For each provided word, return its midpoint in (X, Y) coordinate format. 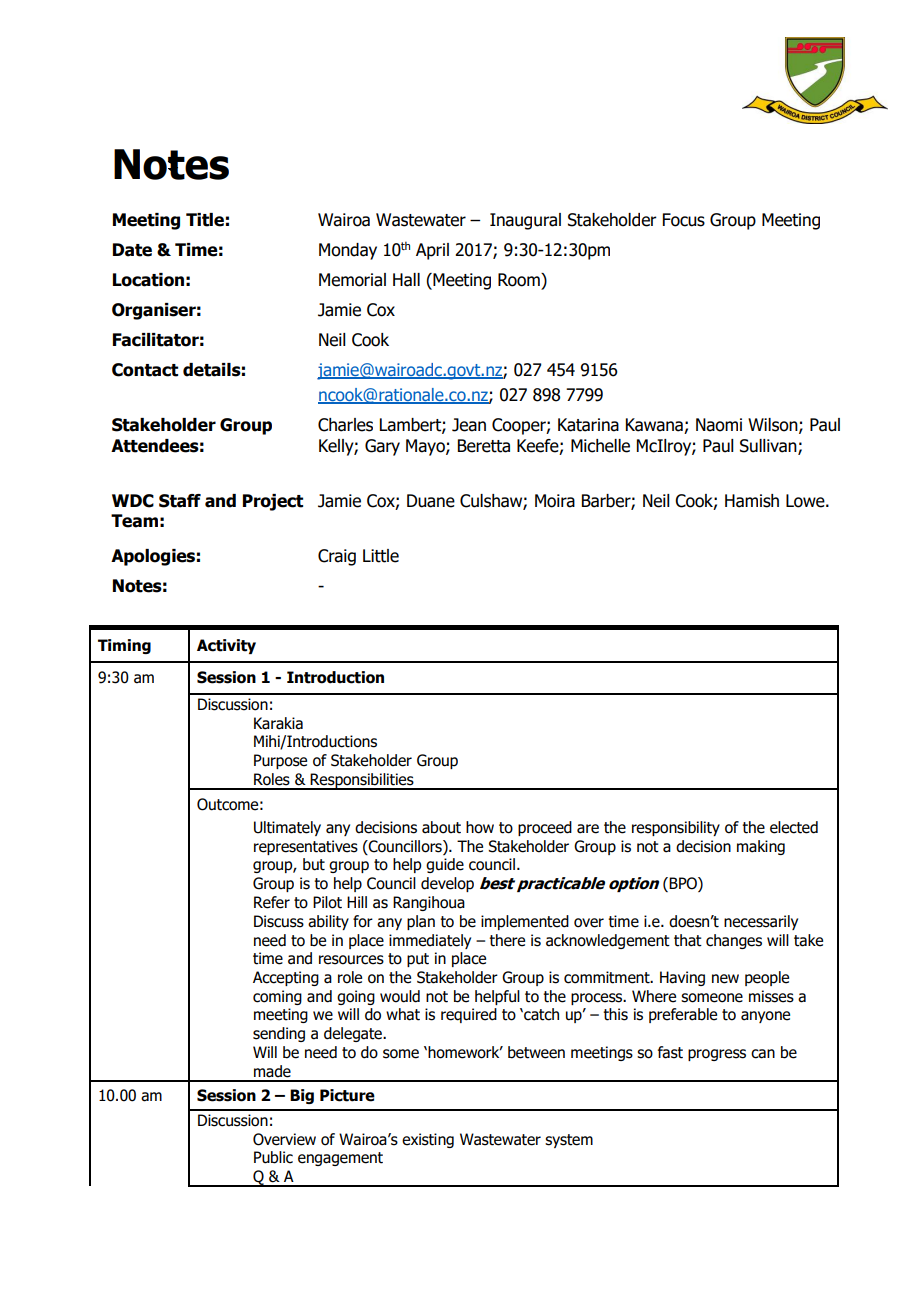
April (432, 251)
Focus (684, 220)
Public (273, 1157)
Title (205, 220)
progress (717, 1055)
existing (428, 1140)
